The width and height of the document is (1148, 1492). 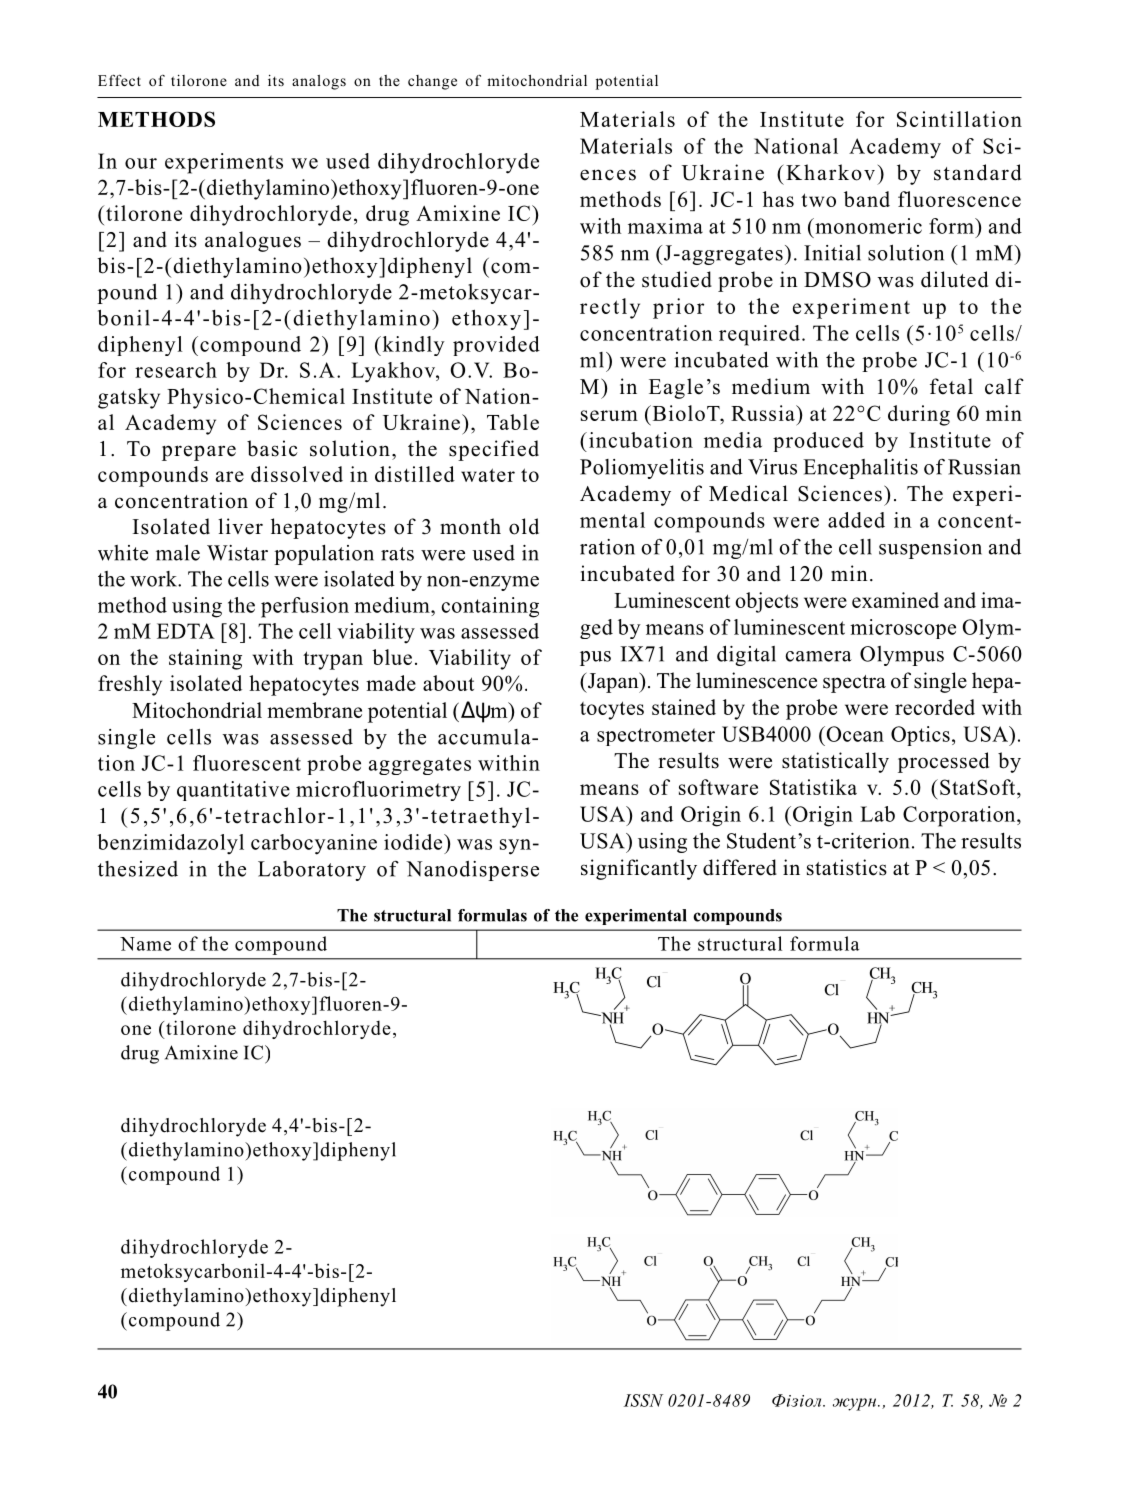 What do you see at coordinates (432, 82) in the document?
I see `change` at bounding box center [432, 82].
